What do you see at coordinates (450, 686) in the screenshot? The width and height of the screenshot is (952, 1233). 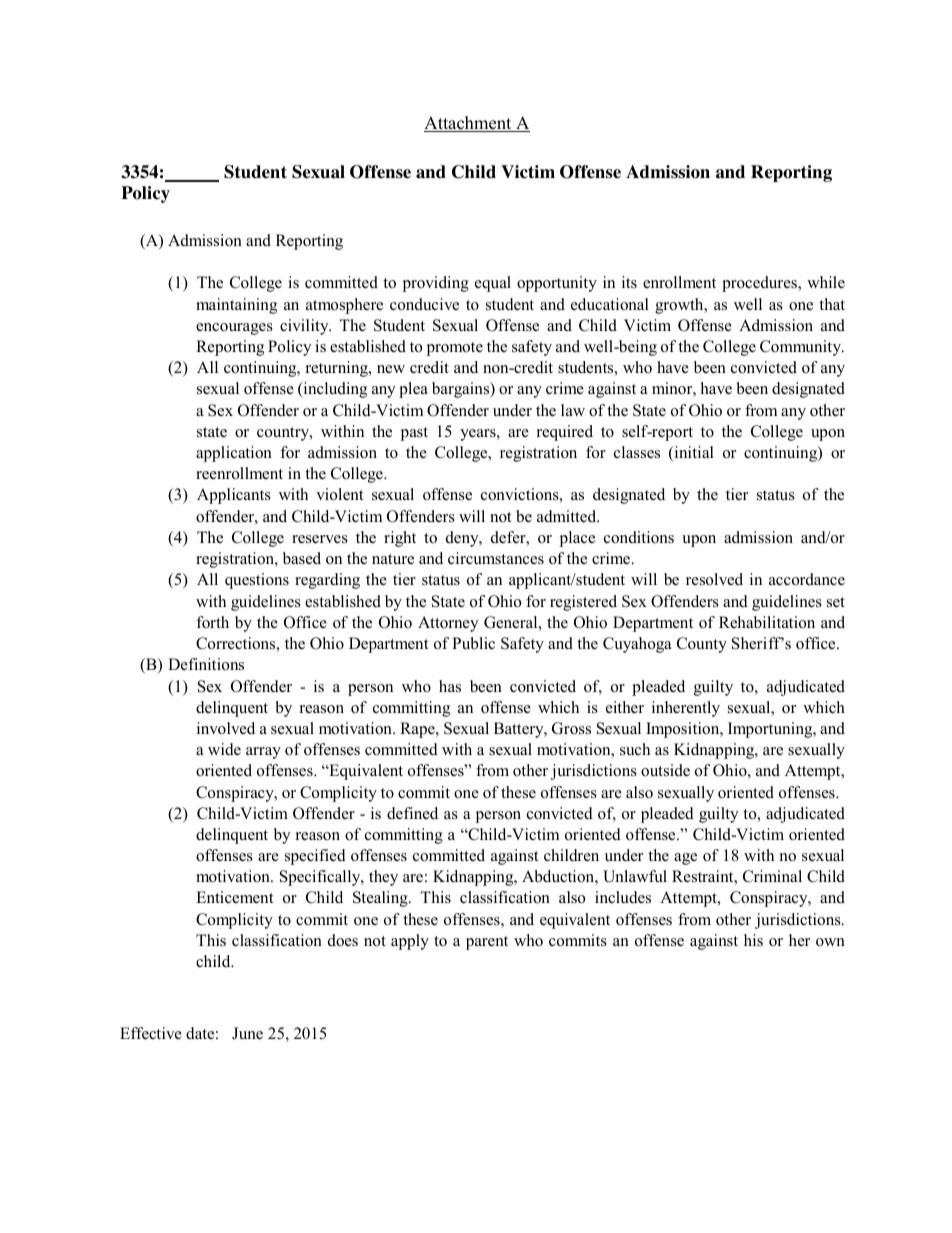 I see `has` at bounding box center [450, 686].
